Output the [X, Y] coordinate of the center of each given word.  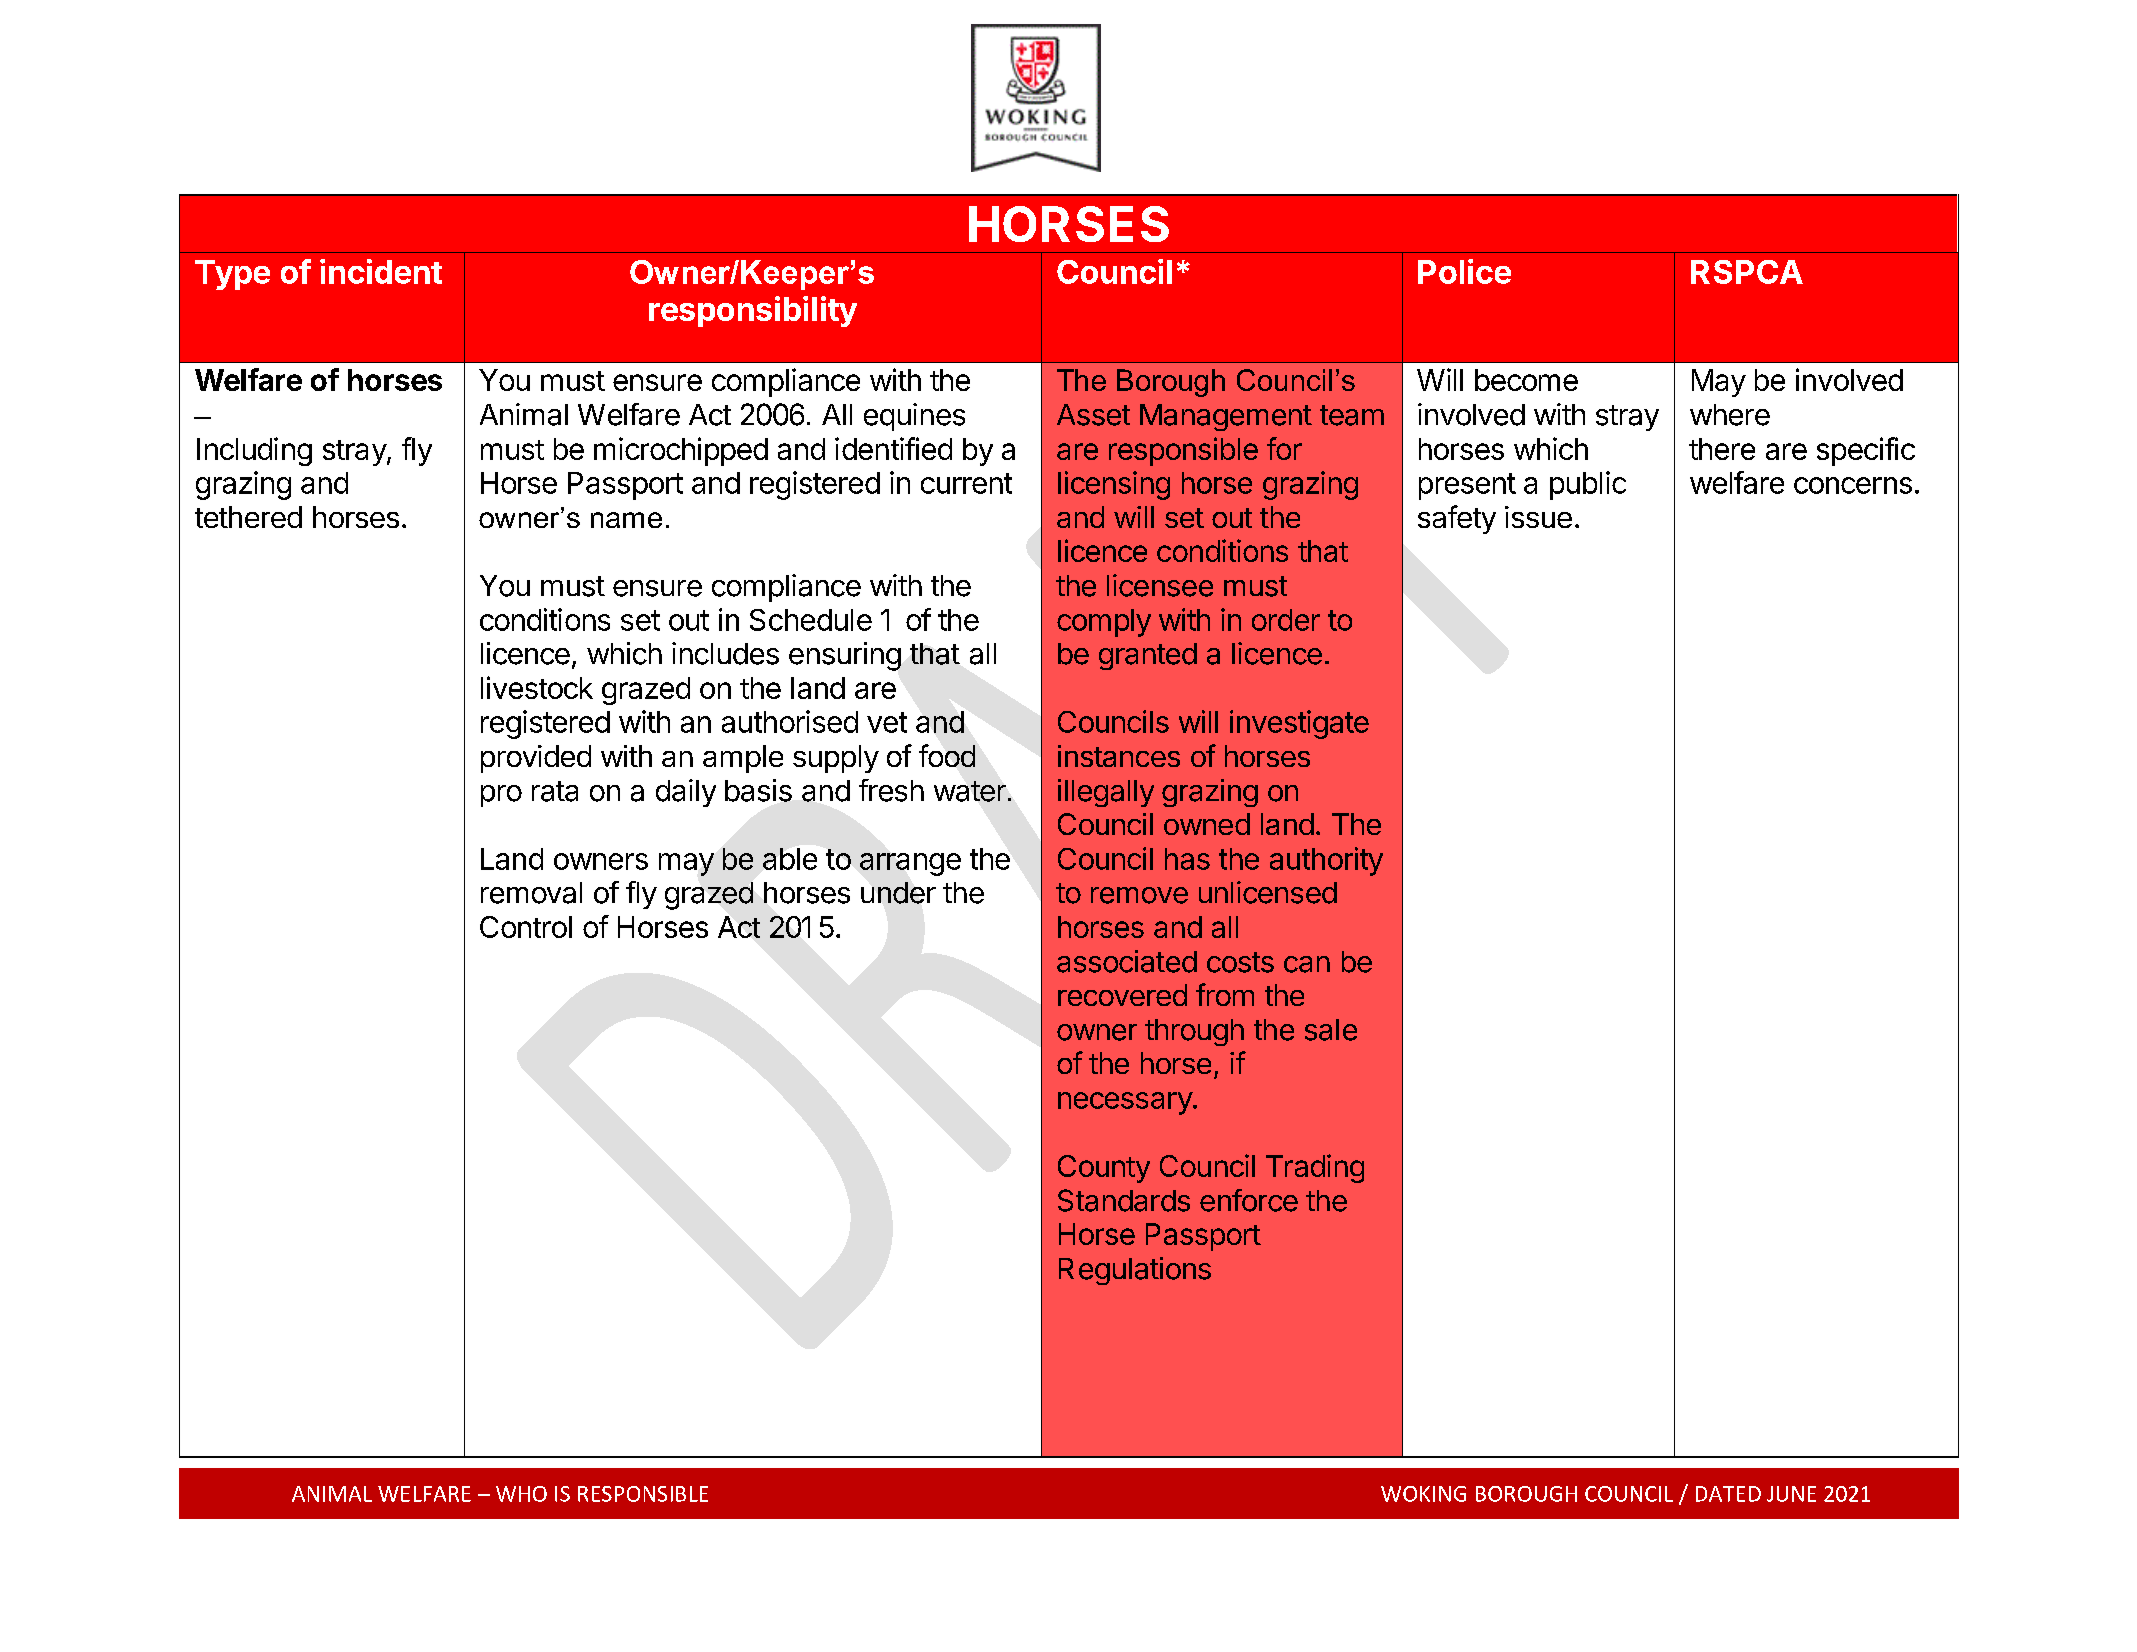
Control [526, 927]
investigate [1299, 724]
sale [1331, 1030]
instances [1119, 756]
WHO [521, 1494]
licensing [1114, 485]
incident [381, 271]
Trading [1315, 1168]
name [626, 520]
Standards [1124, 1200]
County [1104, 1169]
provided [536, 759]
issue [1538, 517]
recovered [1122, 995]
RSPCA [1747, 272]
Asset [1093, 415]
